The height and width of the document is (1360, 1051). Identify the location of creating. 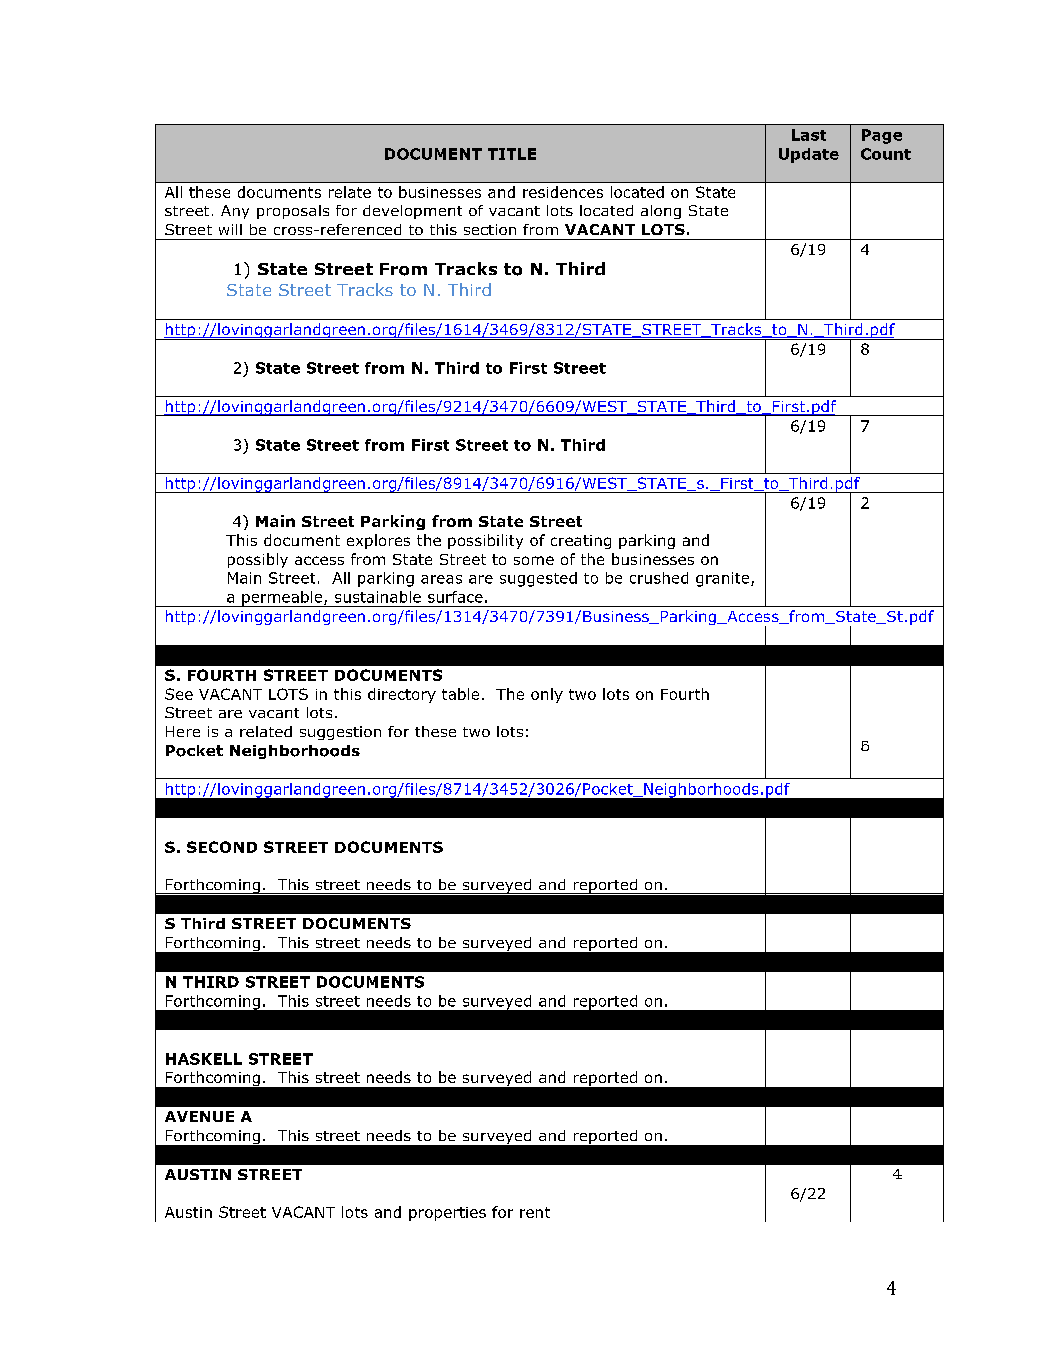
(581, 542).
